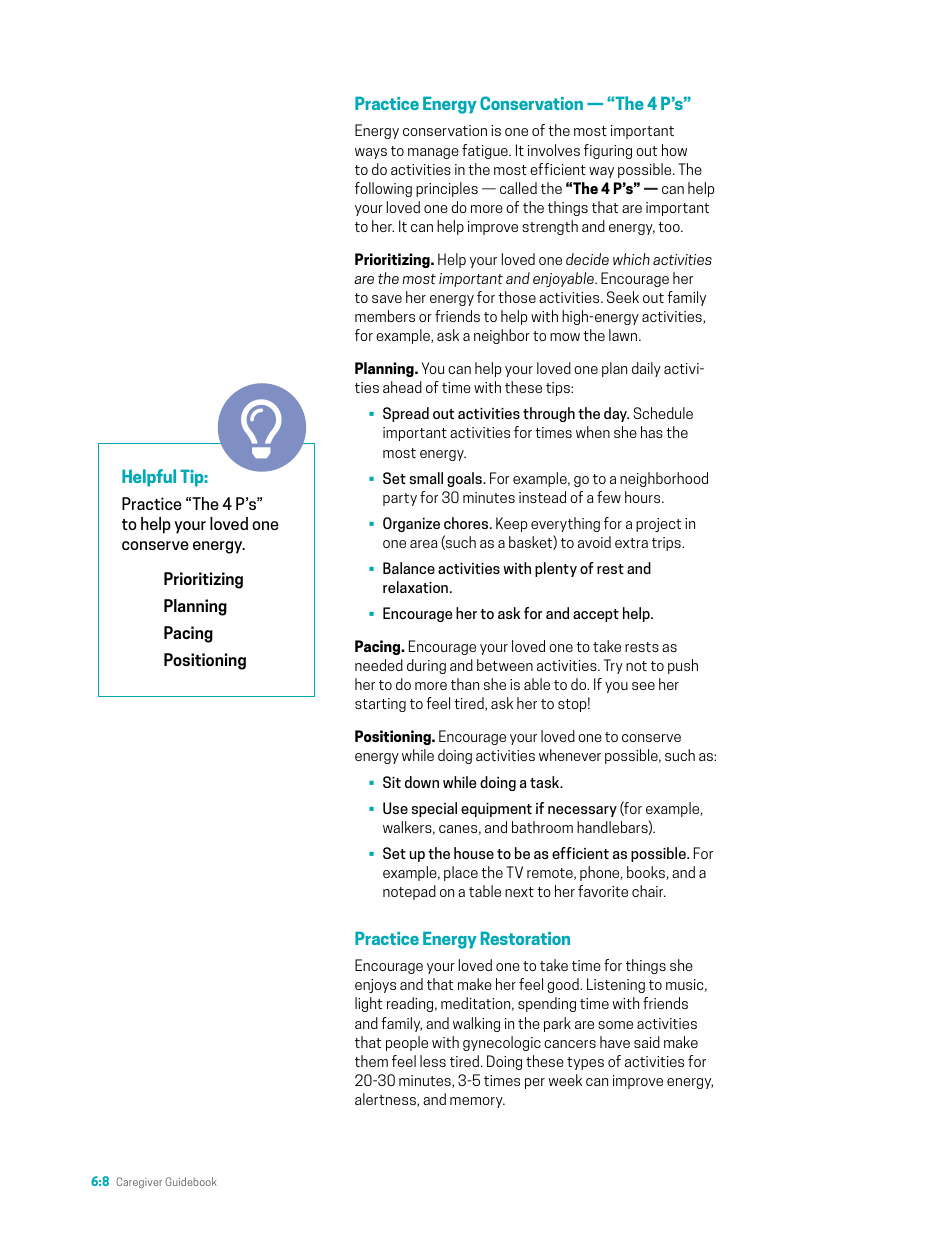  I want to click on figuring, so click(608, 151).
